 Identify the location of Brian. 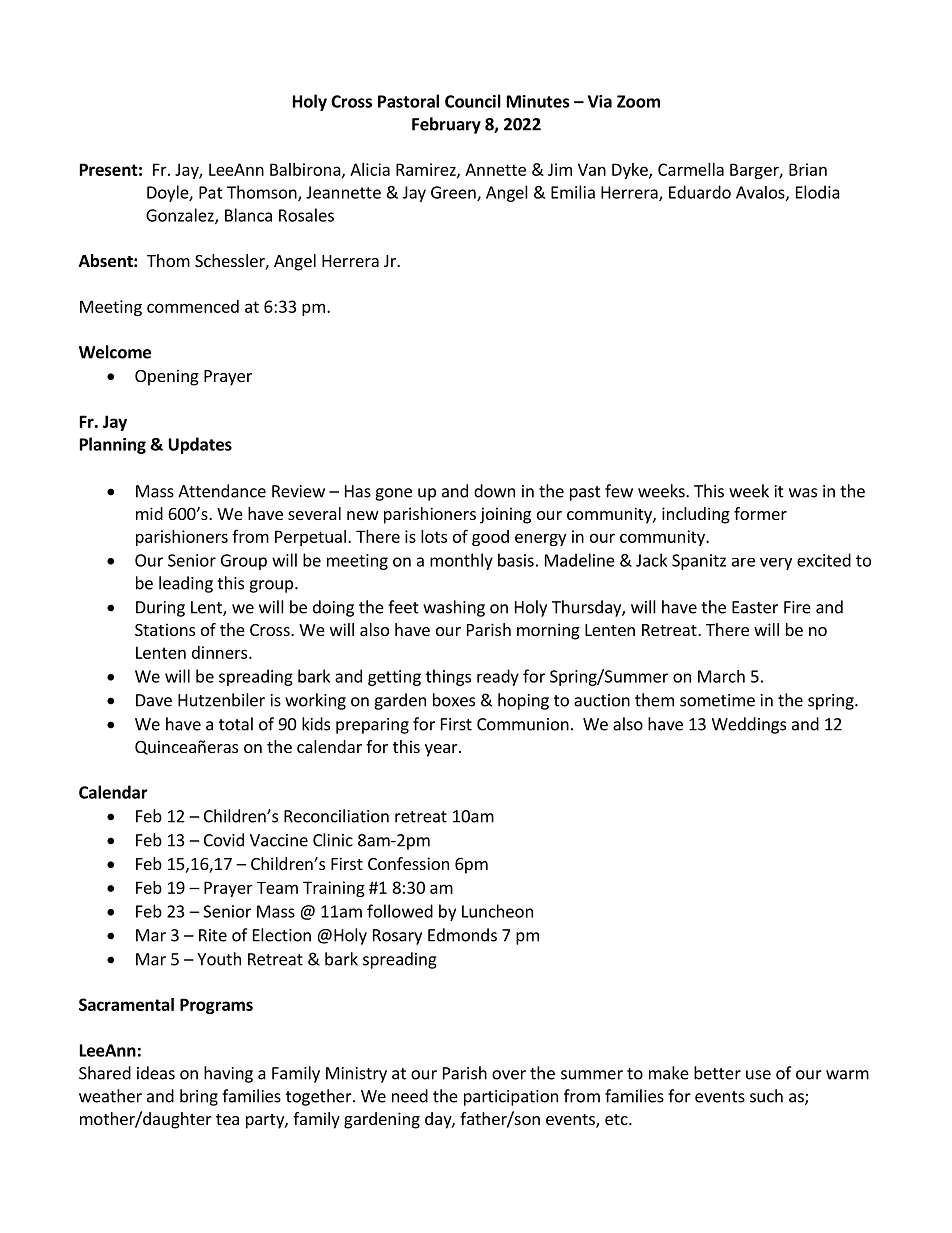
(808, 169).
